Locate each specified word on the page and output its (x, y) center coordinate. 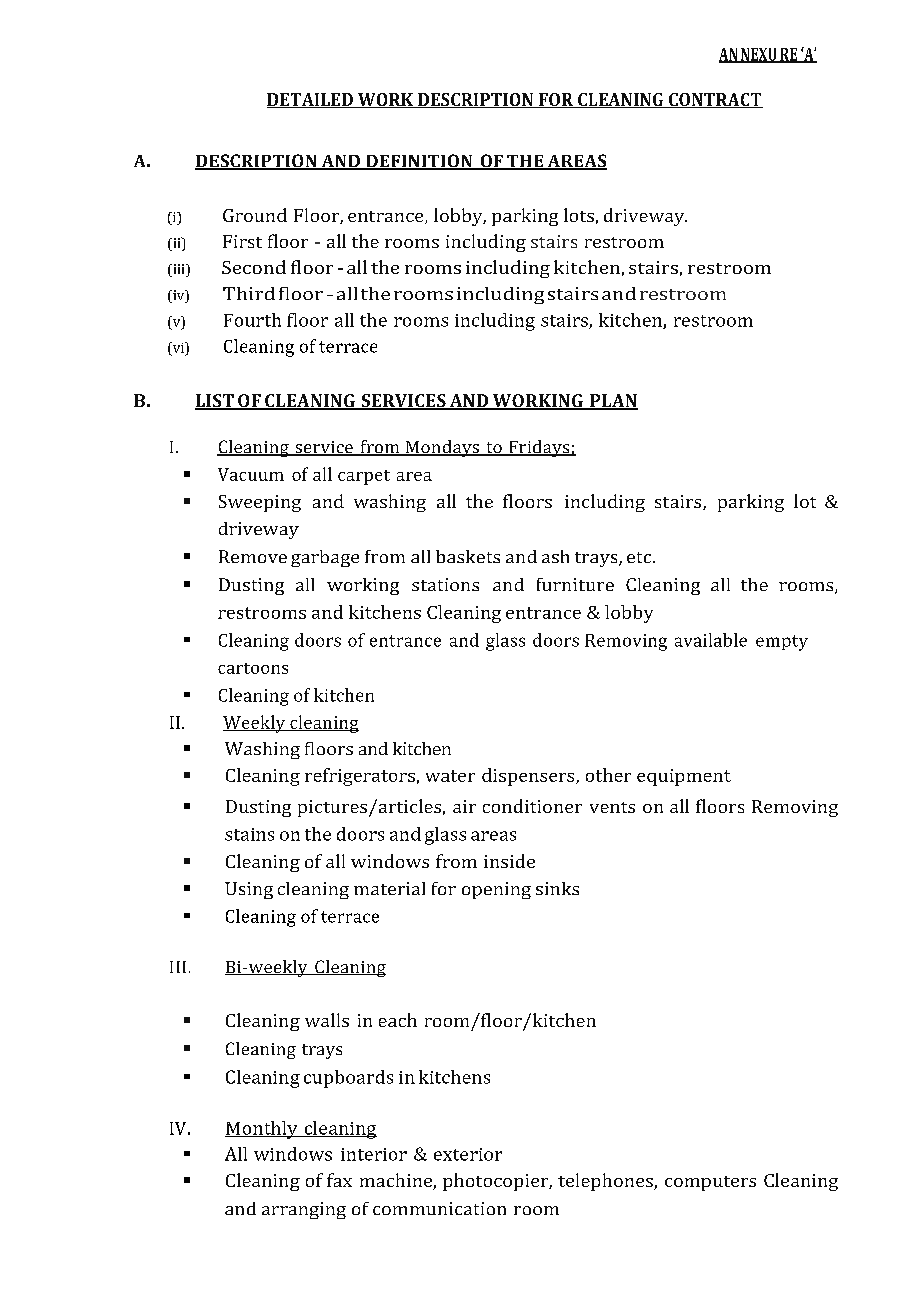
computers (710, 1183)
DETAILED (311, 100)
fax (339, 1180)
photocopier (496, 1182)
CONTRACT (714, 100)
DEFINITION (419, 162)
